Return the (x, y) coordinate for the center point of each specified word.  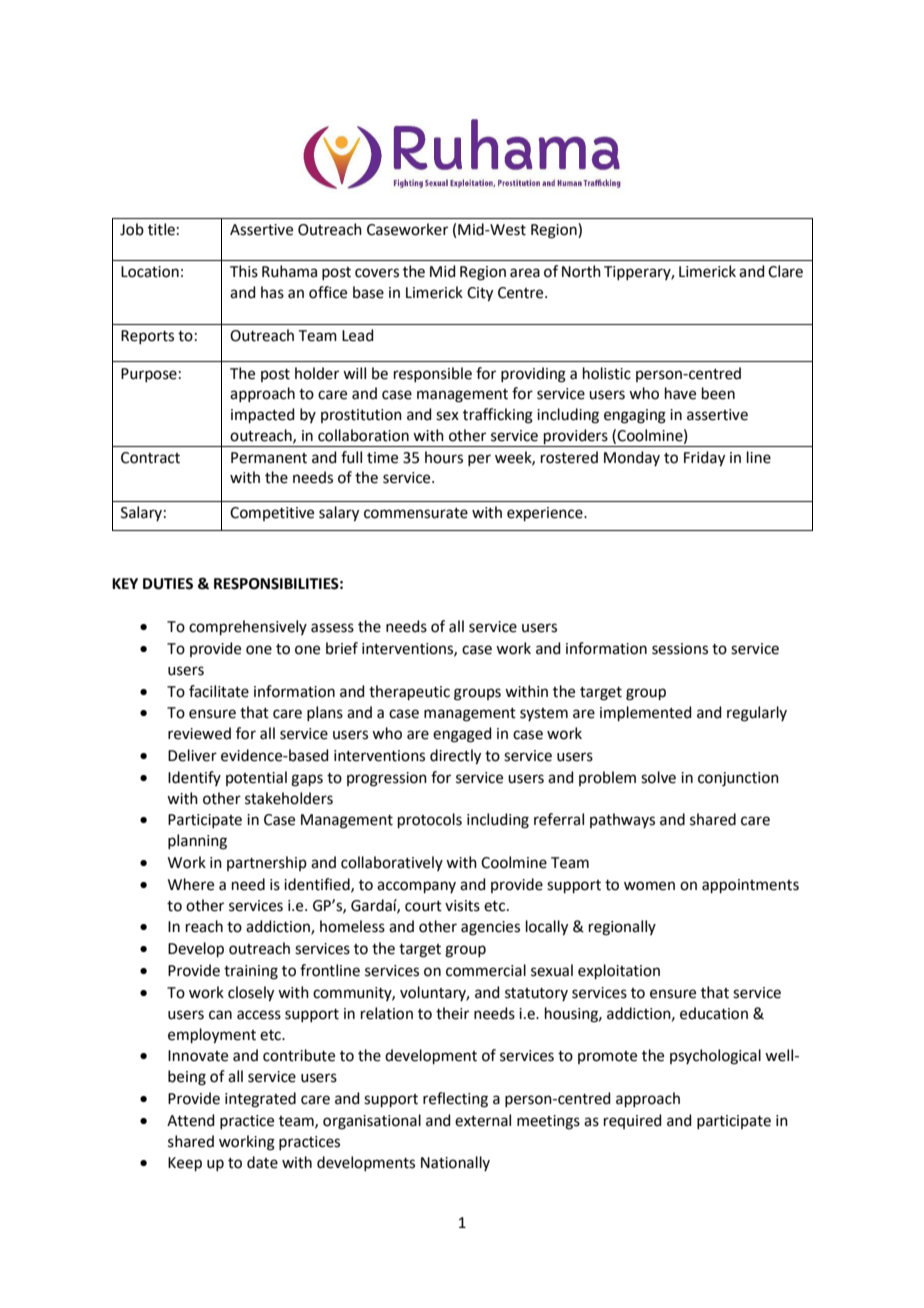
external (483, 1120)
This (244, 271)
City (480, 294)
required (633, 1121)
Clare (785, 271)
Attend (191, 1120)
